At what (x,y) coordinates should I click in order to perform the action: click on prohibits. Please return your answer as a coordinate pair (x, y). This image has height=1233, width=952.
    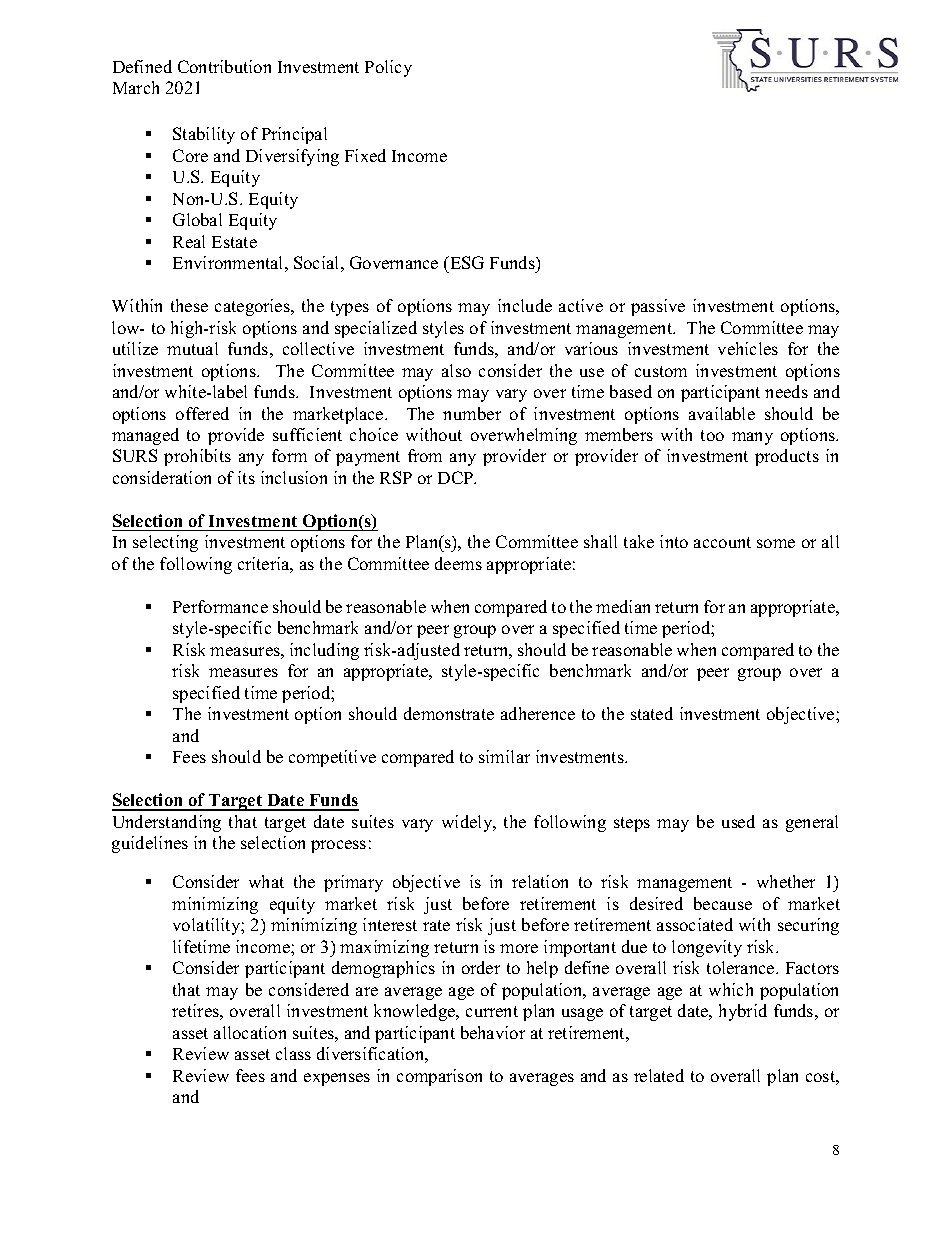
    Looking at the image, I should click on (197, 457).
